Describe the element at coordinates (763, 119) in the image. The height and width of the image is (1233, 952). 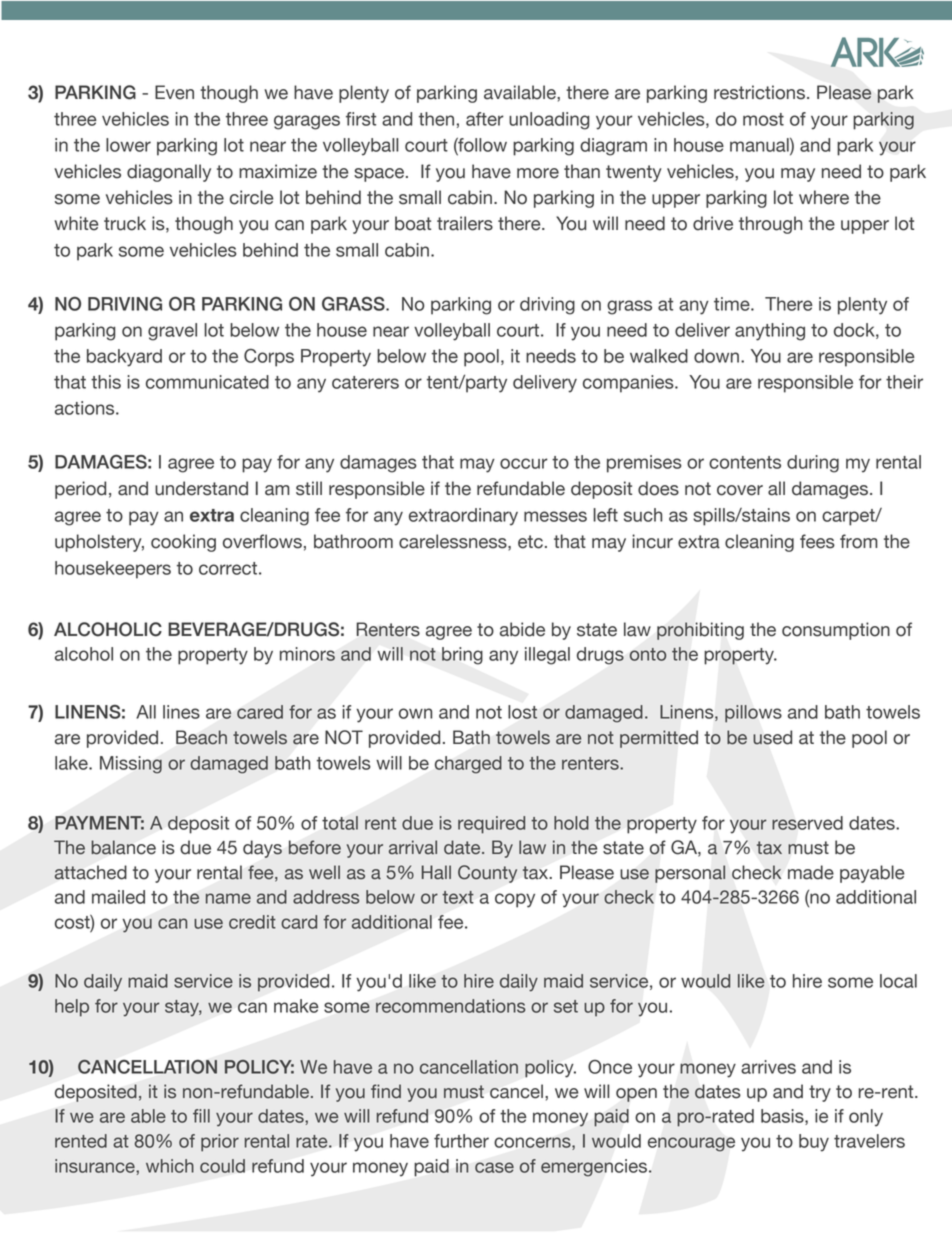
I see `most` at that location.
